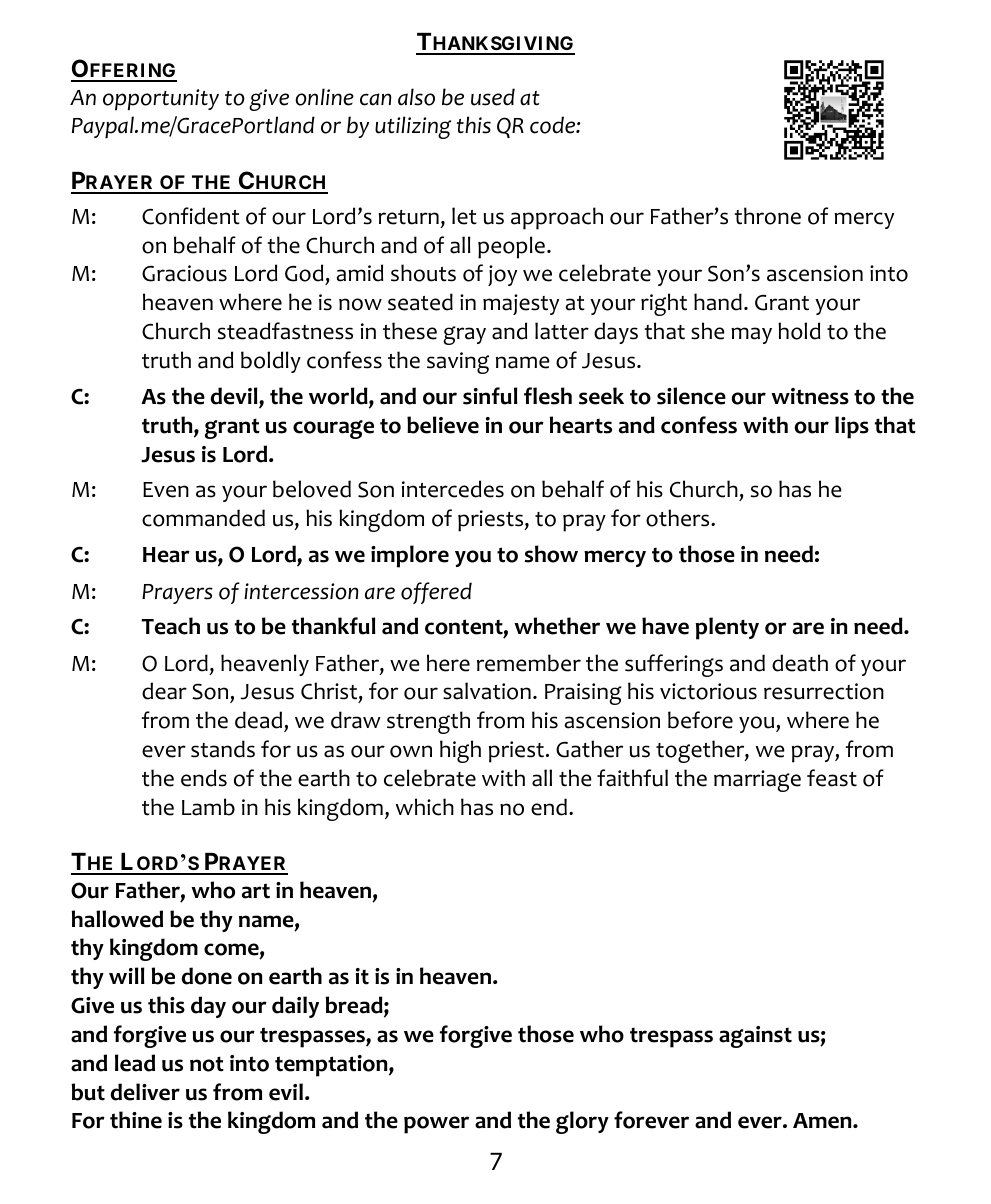 The height and width of the screenshot is (1204, 991). Describe the element at coordinates (170, 626) in the screenshot. I see `Teach` at that location.
